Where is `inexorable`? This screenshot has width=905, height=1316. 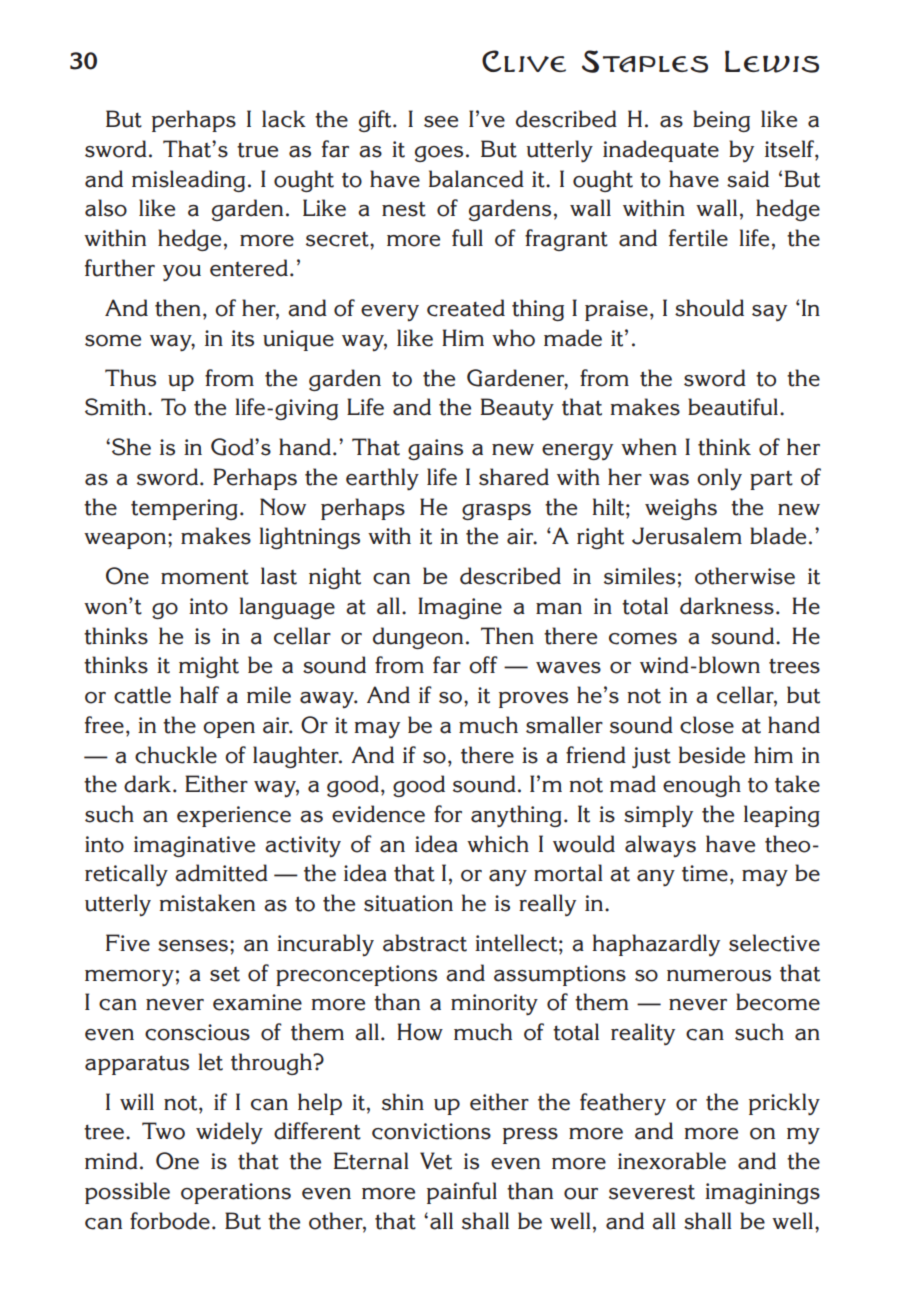
inexorable is located at coordinates (672, 1161).
